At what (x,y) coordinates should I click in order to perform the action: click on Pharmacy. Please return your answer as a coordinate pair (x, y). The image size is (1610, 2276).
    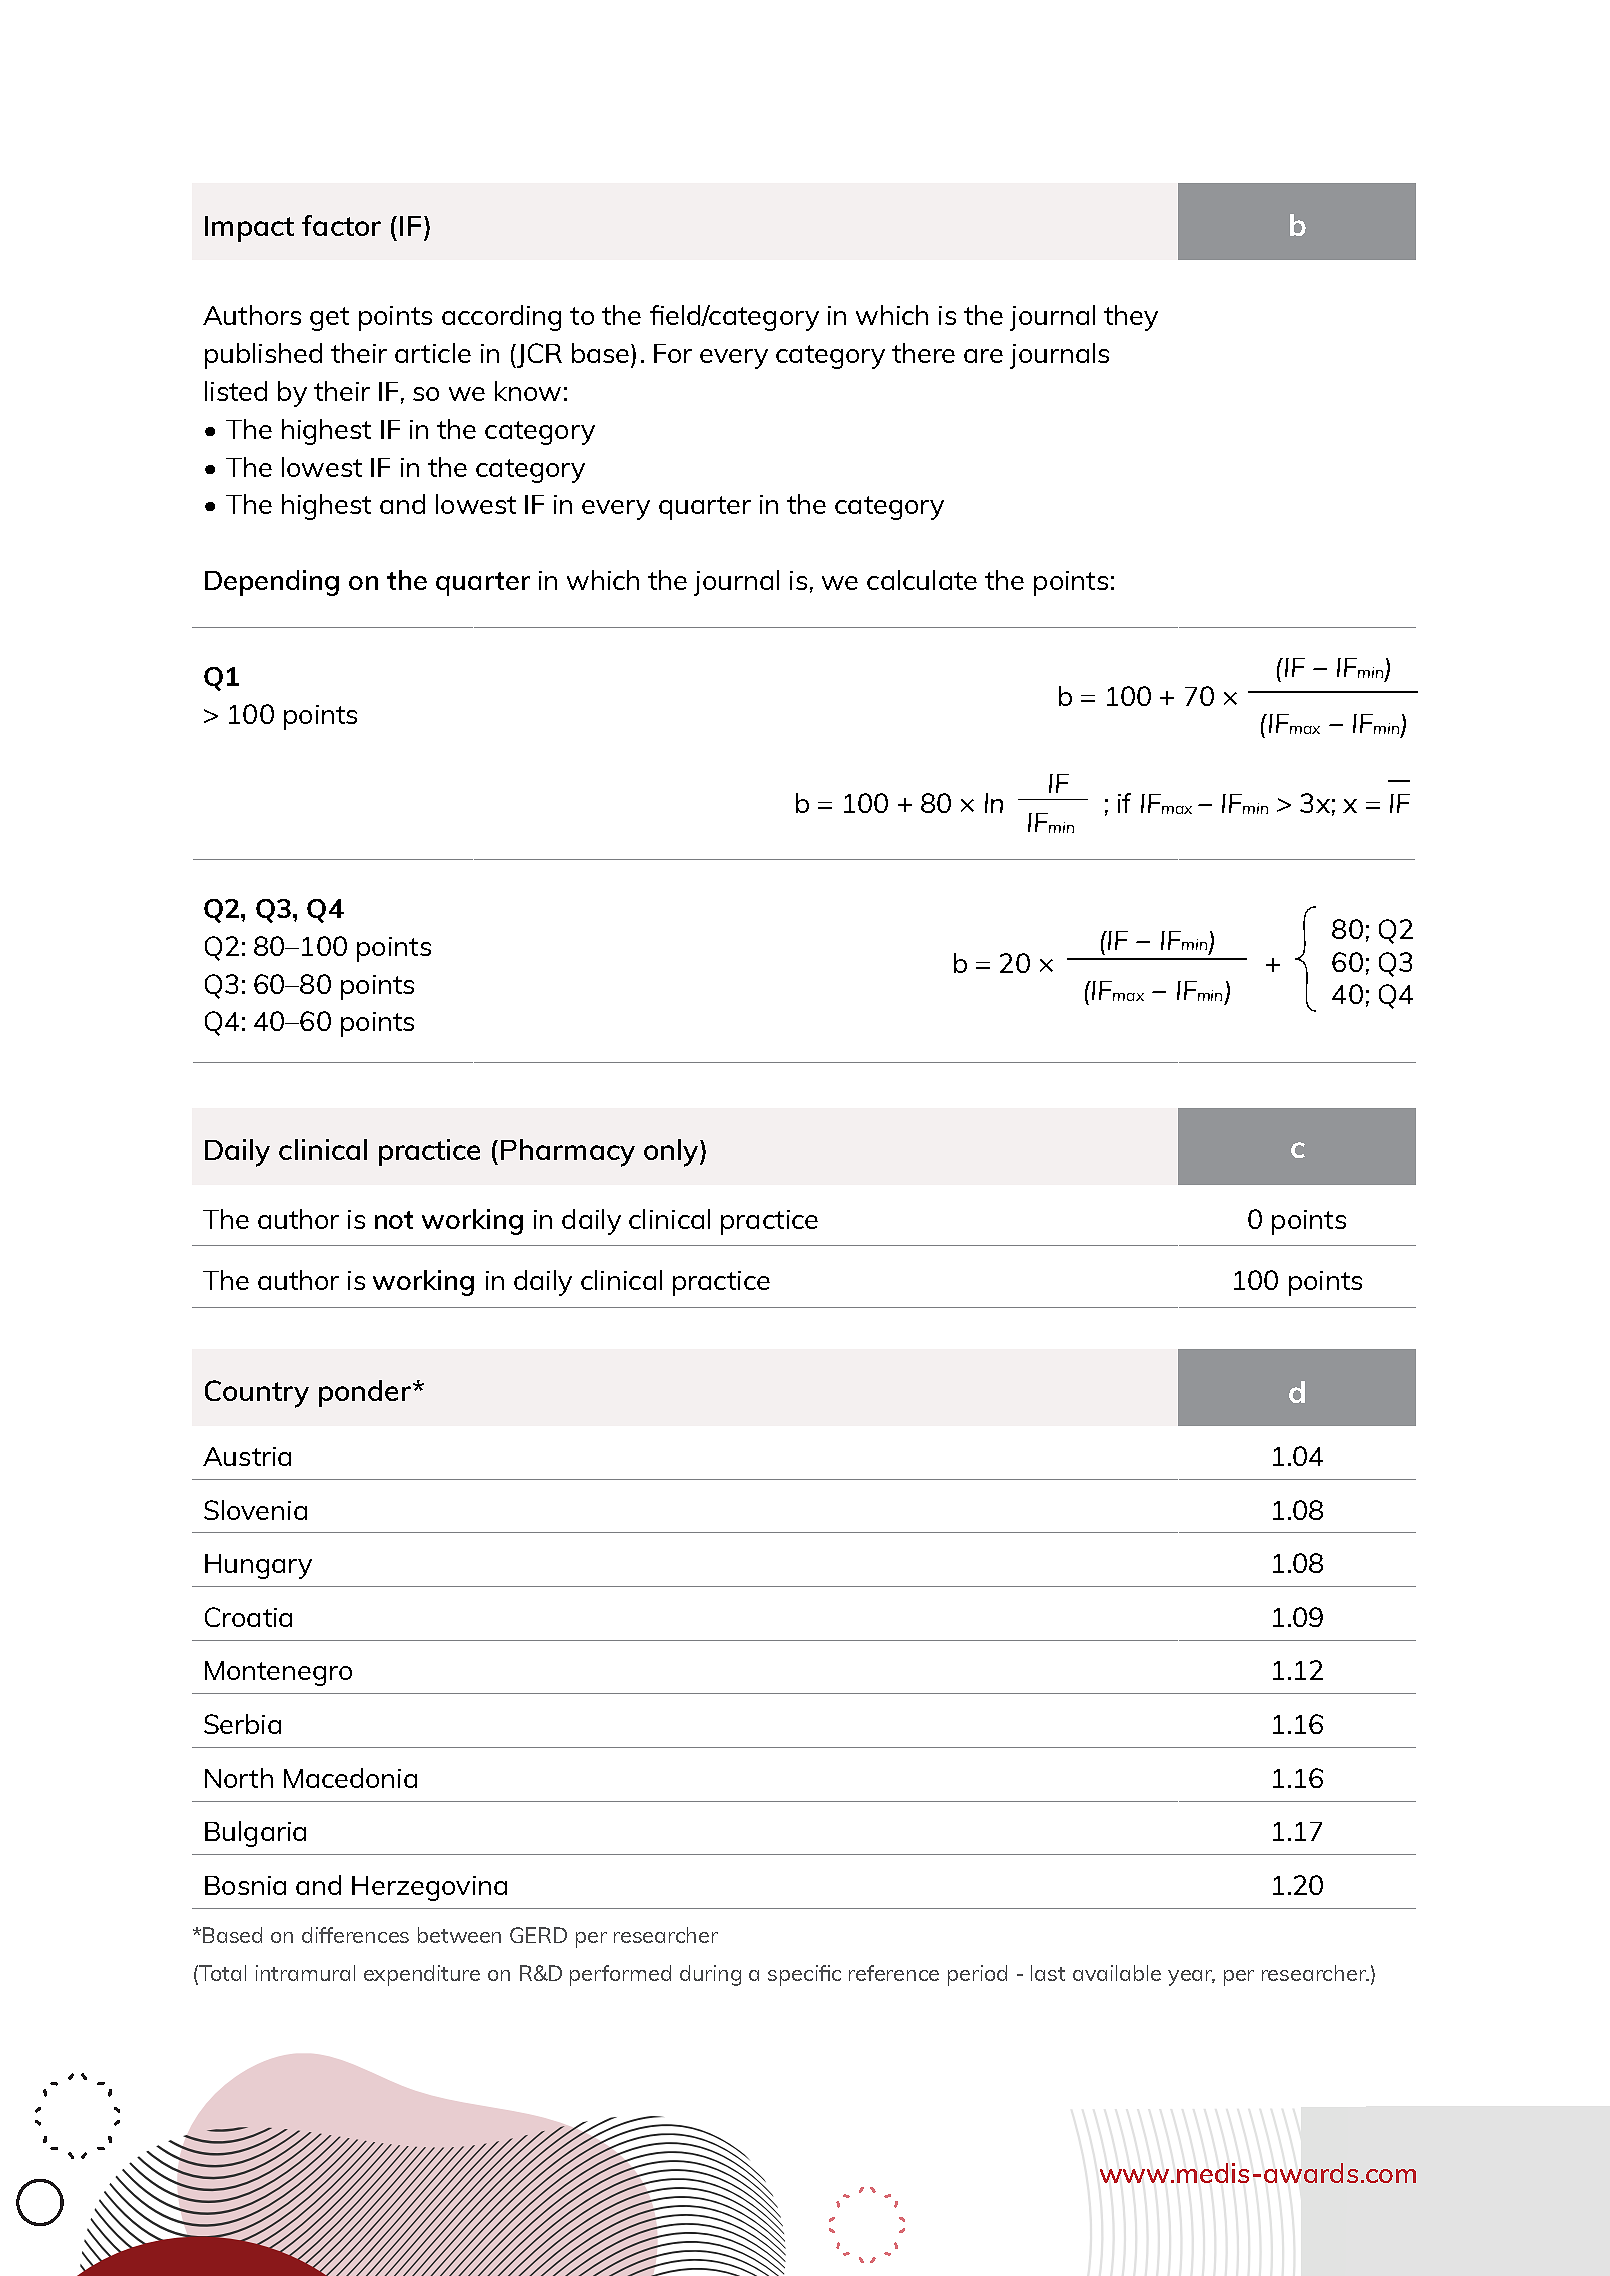
    Looking at the image, I should click on (568, 1153).
